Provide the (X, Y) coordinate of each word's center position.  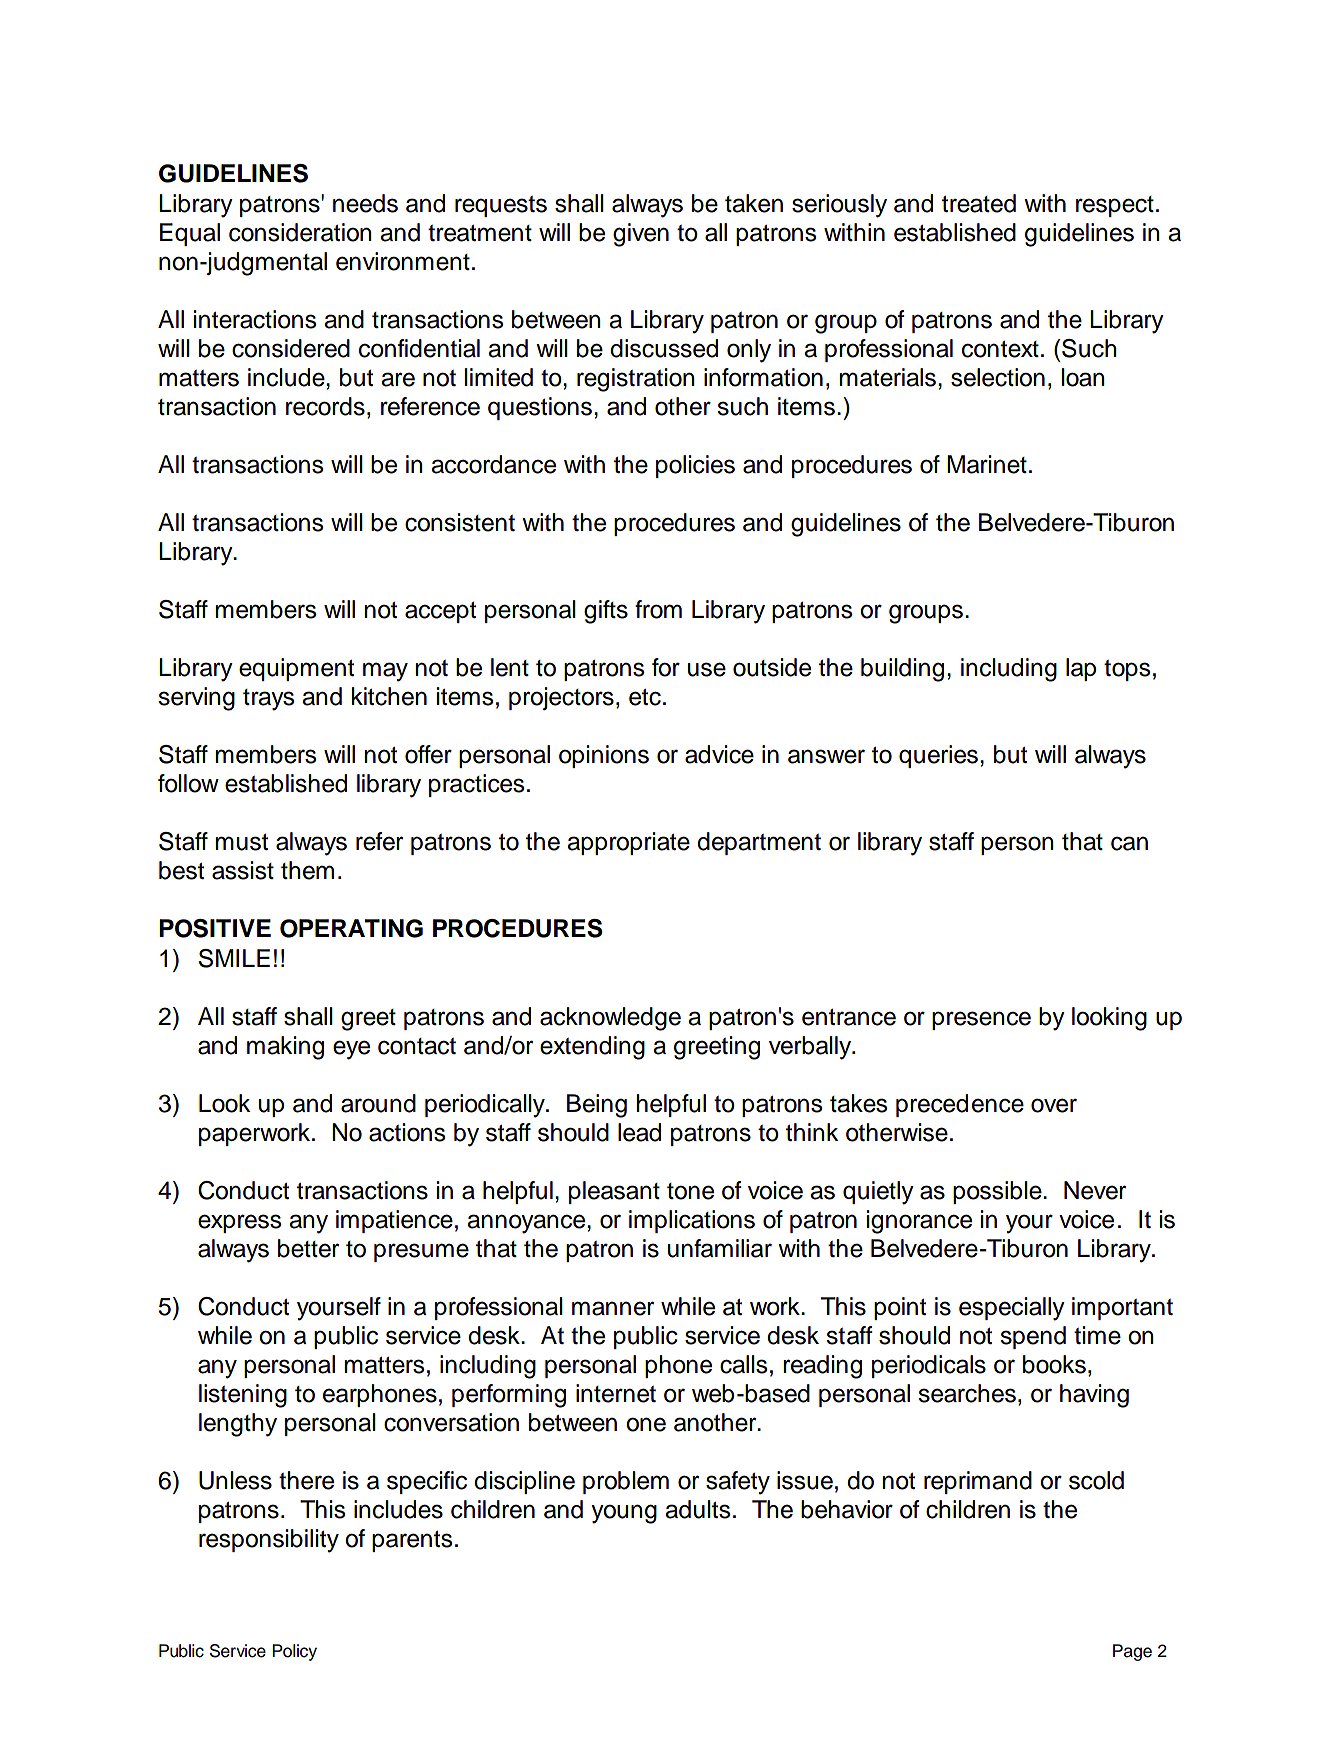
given (641, 235)
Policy (294, 1652)
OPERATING (351, 928)
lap (1081, 669)
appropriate (628, 843)
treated (979, 203)
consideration (300, 232)
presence (981, 1020)
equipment (296, 669)
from (658, 609)
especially (1012, 1309)
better (308, 1248)
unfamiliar (720, 1248)
